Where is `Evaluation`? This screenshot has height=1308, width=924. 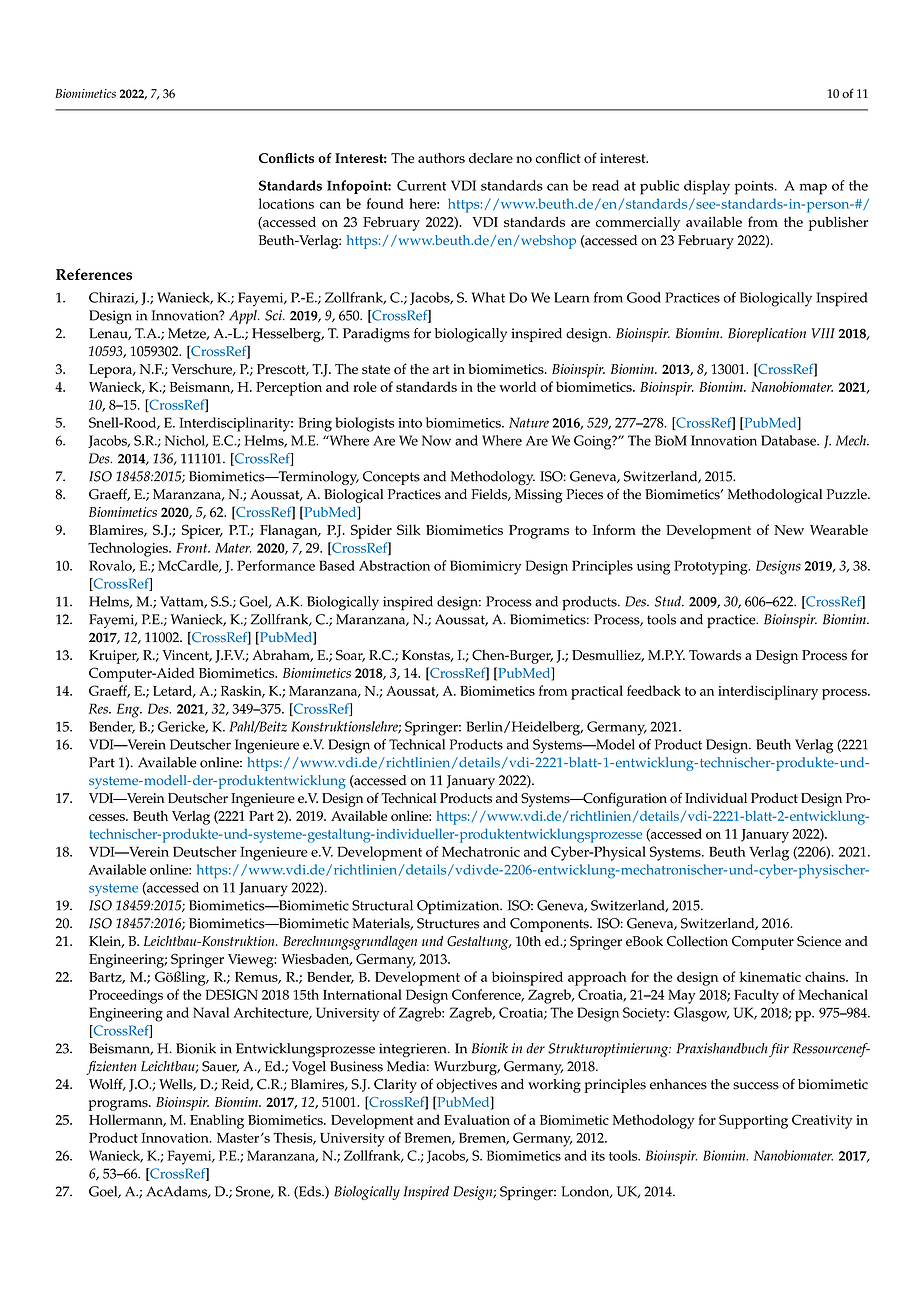 Evaluation is located at coordinates (477, 1119).
